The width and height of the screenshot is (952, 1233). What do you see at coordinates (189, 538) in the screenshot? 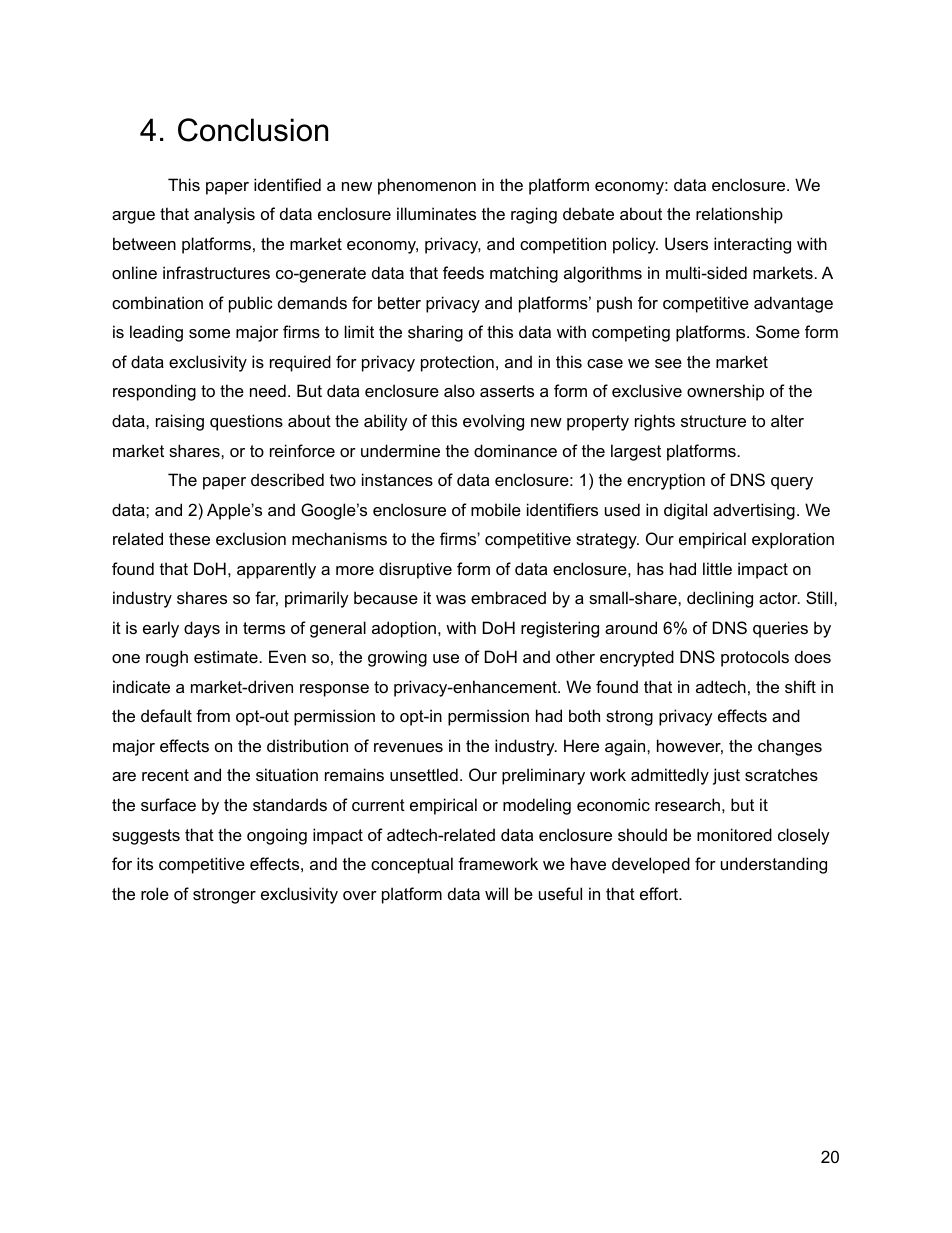
I see `these` at bounding box center [189, 538].
